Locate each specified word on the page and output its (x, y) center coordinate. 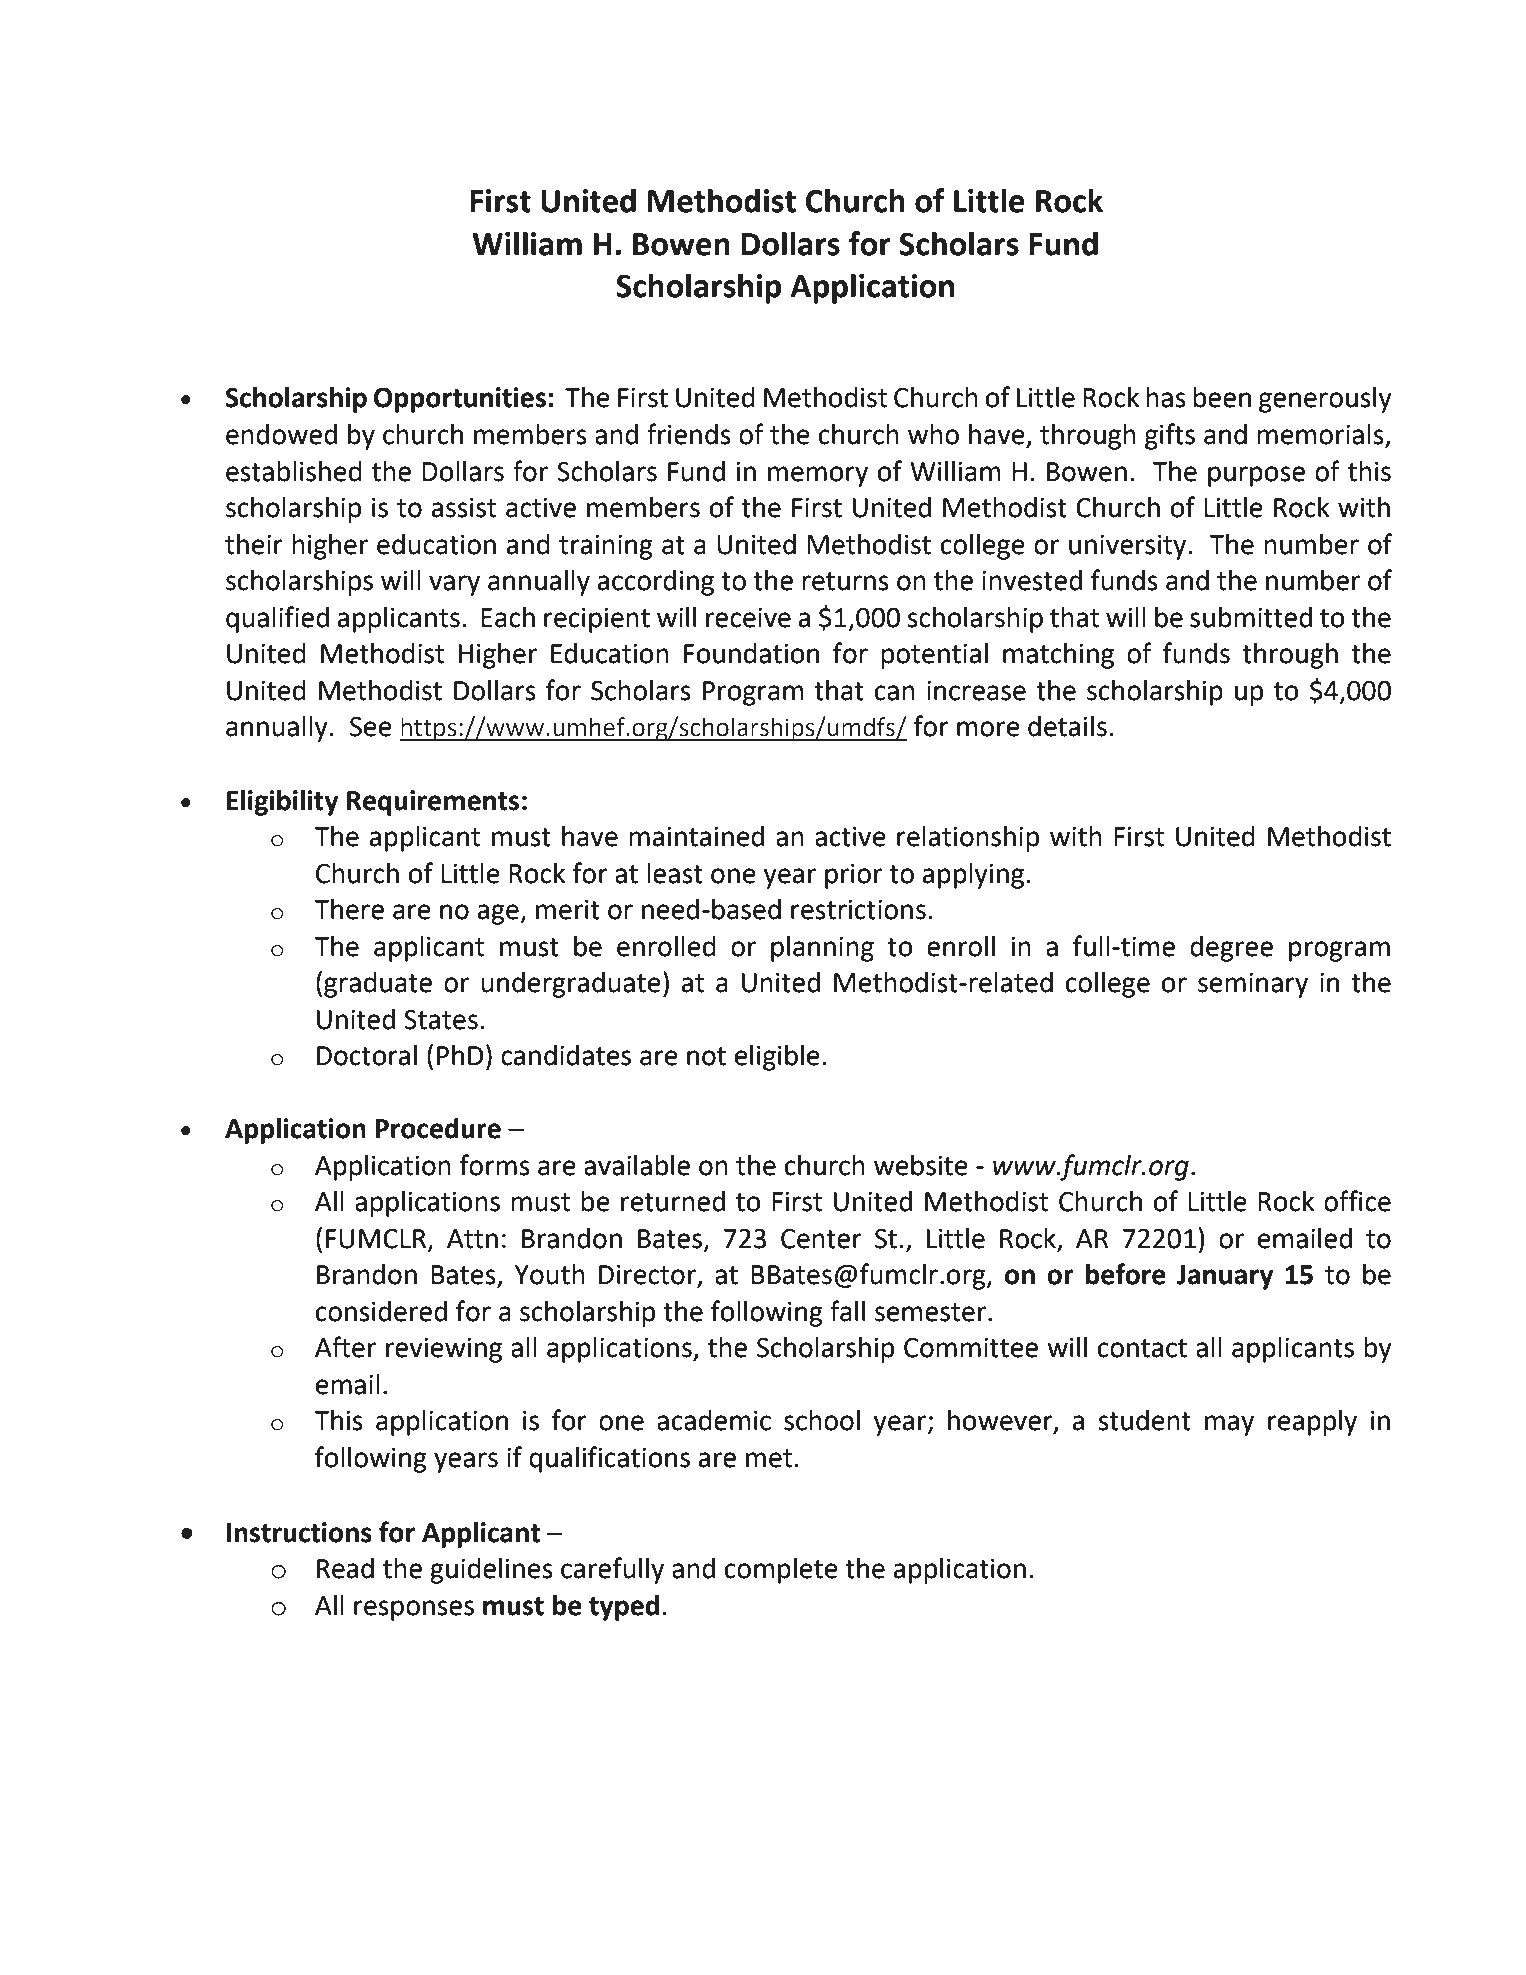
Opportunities (460, 400)
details (1067, 726)
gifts (1170, 436)
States (441, 1020)
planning (822, 949)
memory (818, 476)
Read (345, 1568)
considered (381, 1311)
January (1225, 1277)
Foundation (751, 653)
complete (781, 1571)
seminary (1253, 985)
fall (847, 1311)
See (371, 727)
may (1229, 1425)
